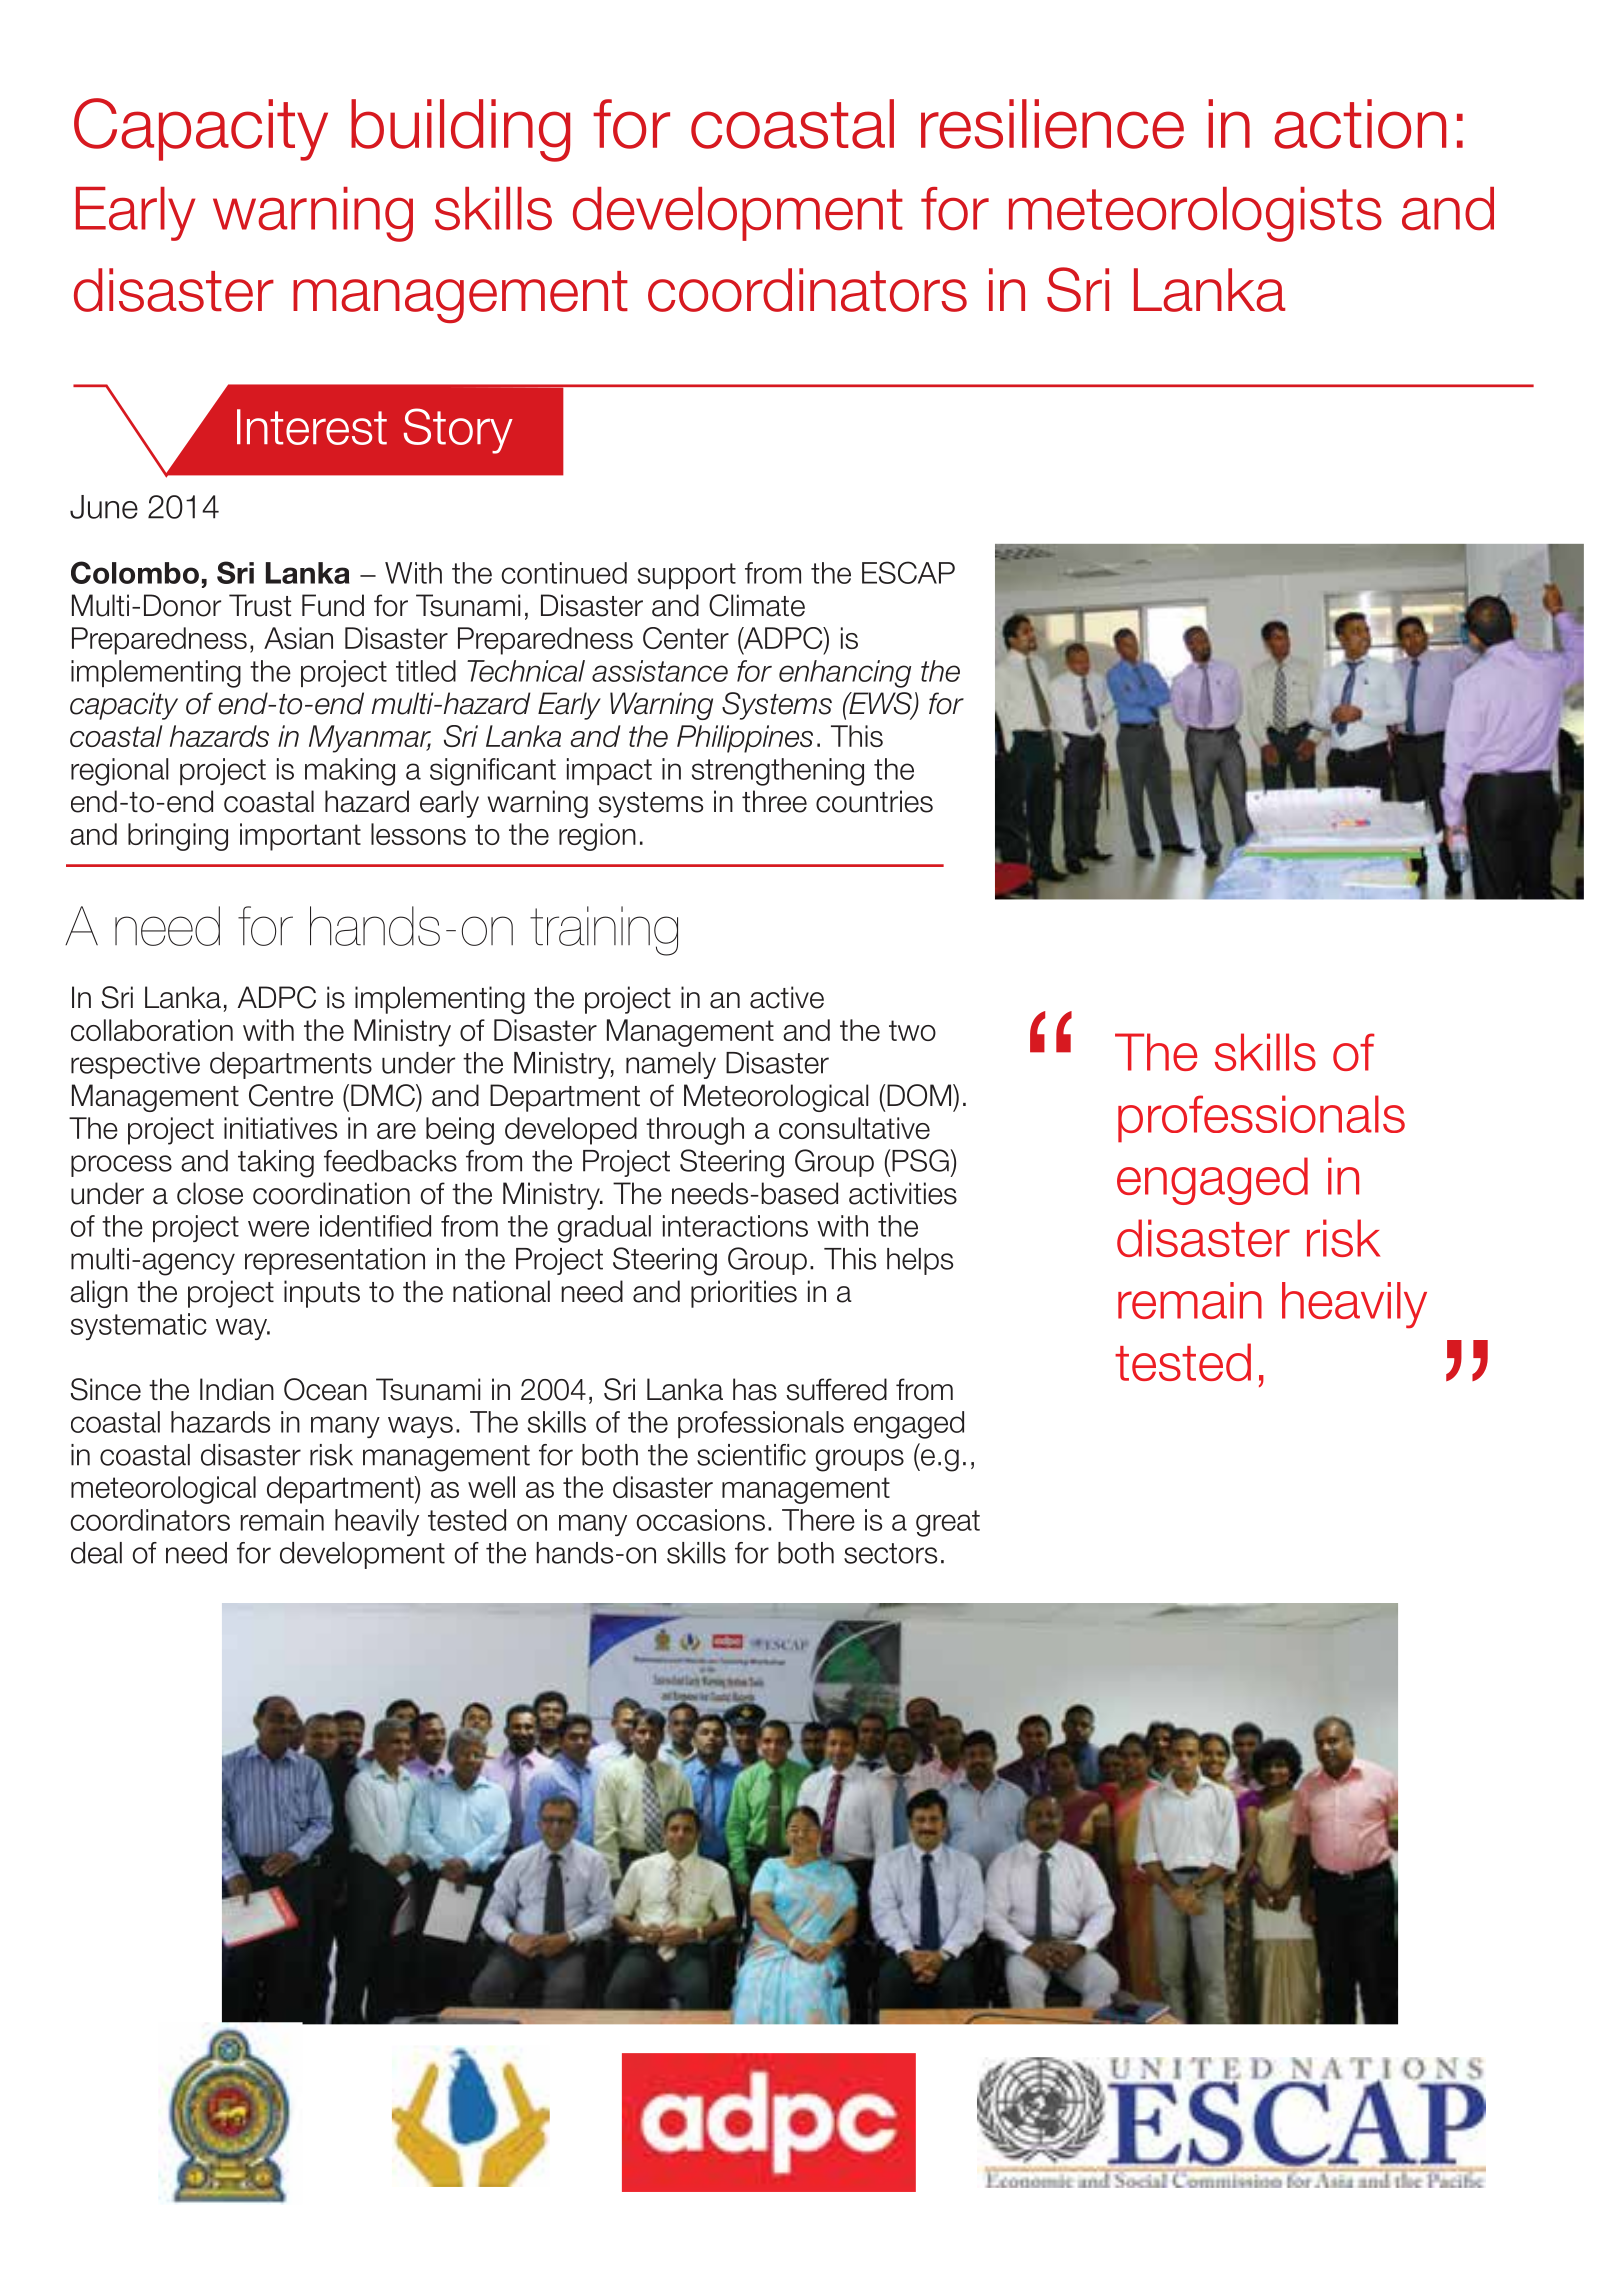 This page has width=1620, height=2291. What do you see at coordinates (874, 801) in the page?
I see `countries` at bounding box center [874, 801].
